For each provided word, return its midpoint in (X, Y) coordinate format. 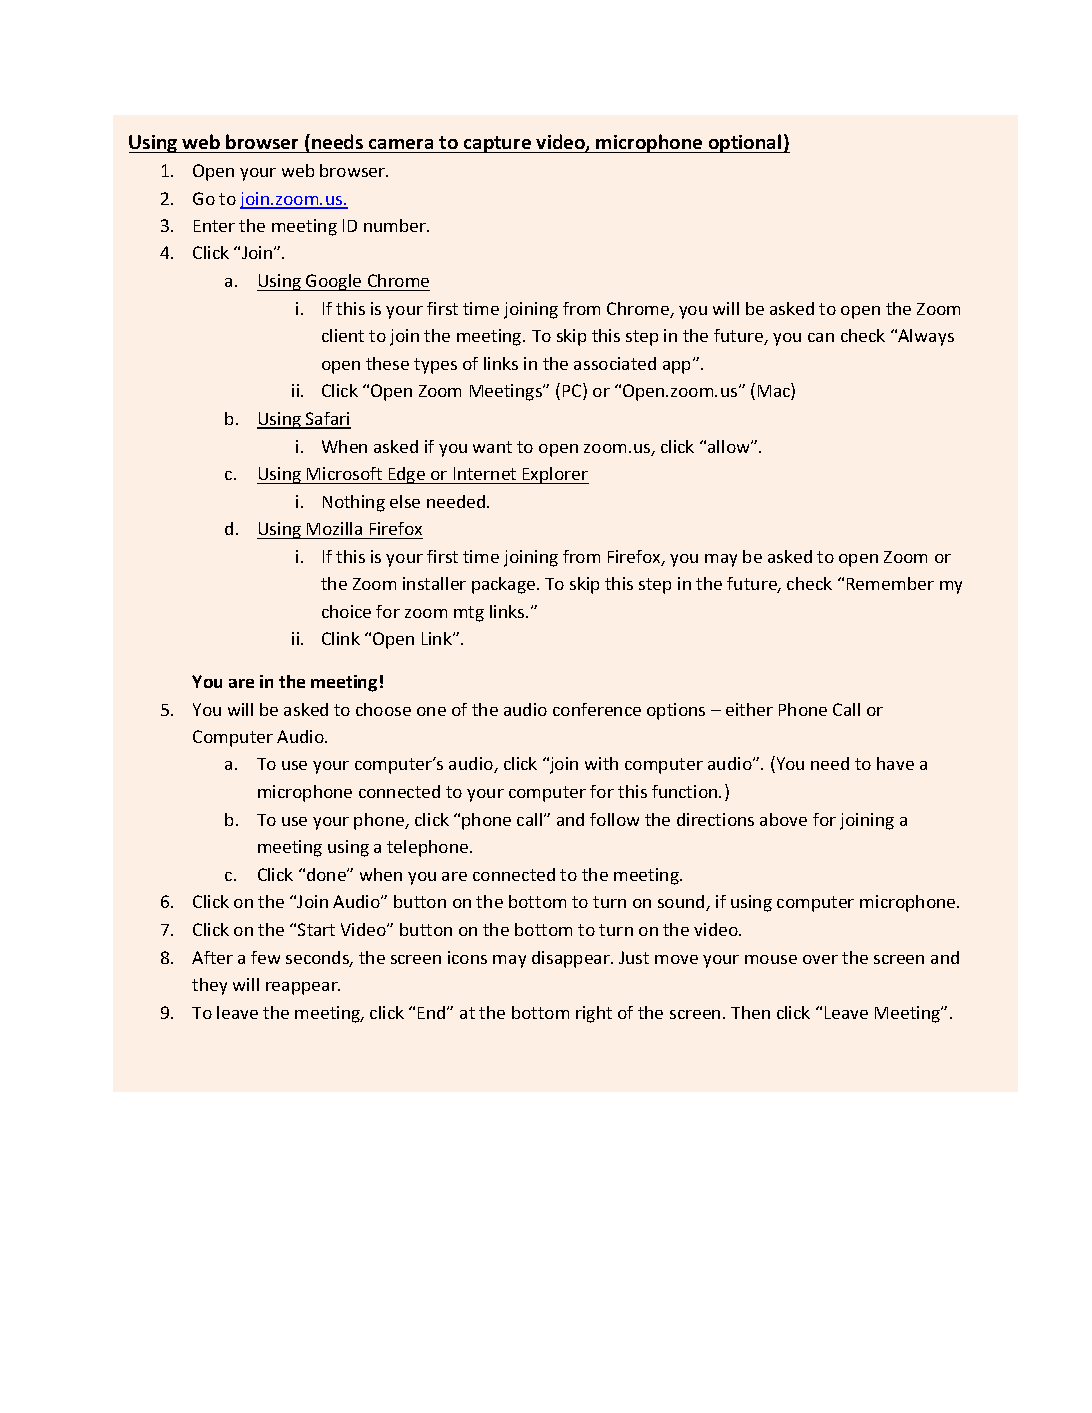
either (749, 709)
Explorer (555, 475)
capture (497, 144)
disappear (572, 959)
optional (745, 143)
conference (597, 709)
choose (383, 709)
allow (730, 446)
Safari (327, 420)
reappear (303, 988)
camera (401, 144)
